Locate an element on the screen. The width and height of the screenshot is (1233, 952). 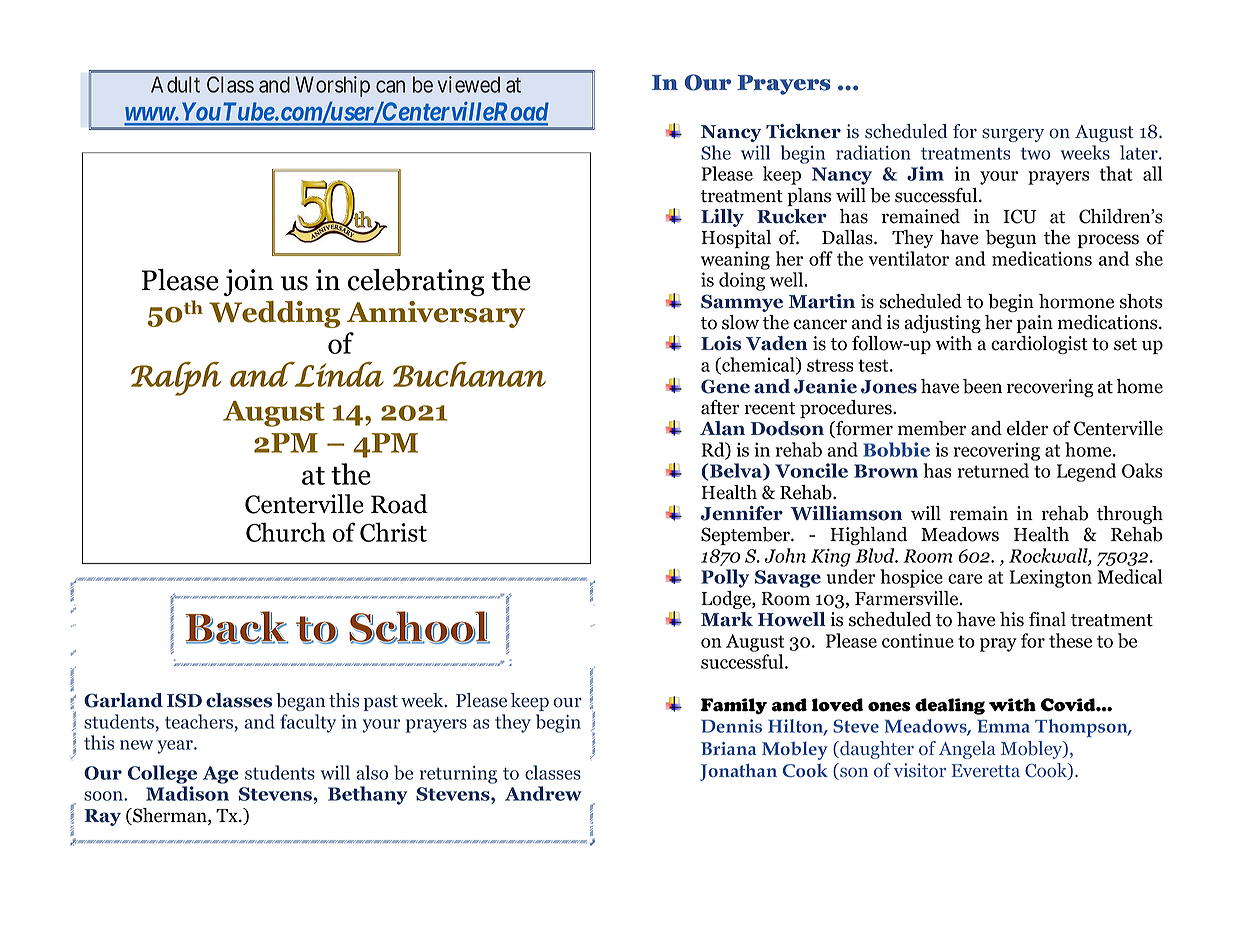
Adult is located at coordinates (175, 84).
